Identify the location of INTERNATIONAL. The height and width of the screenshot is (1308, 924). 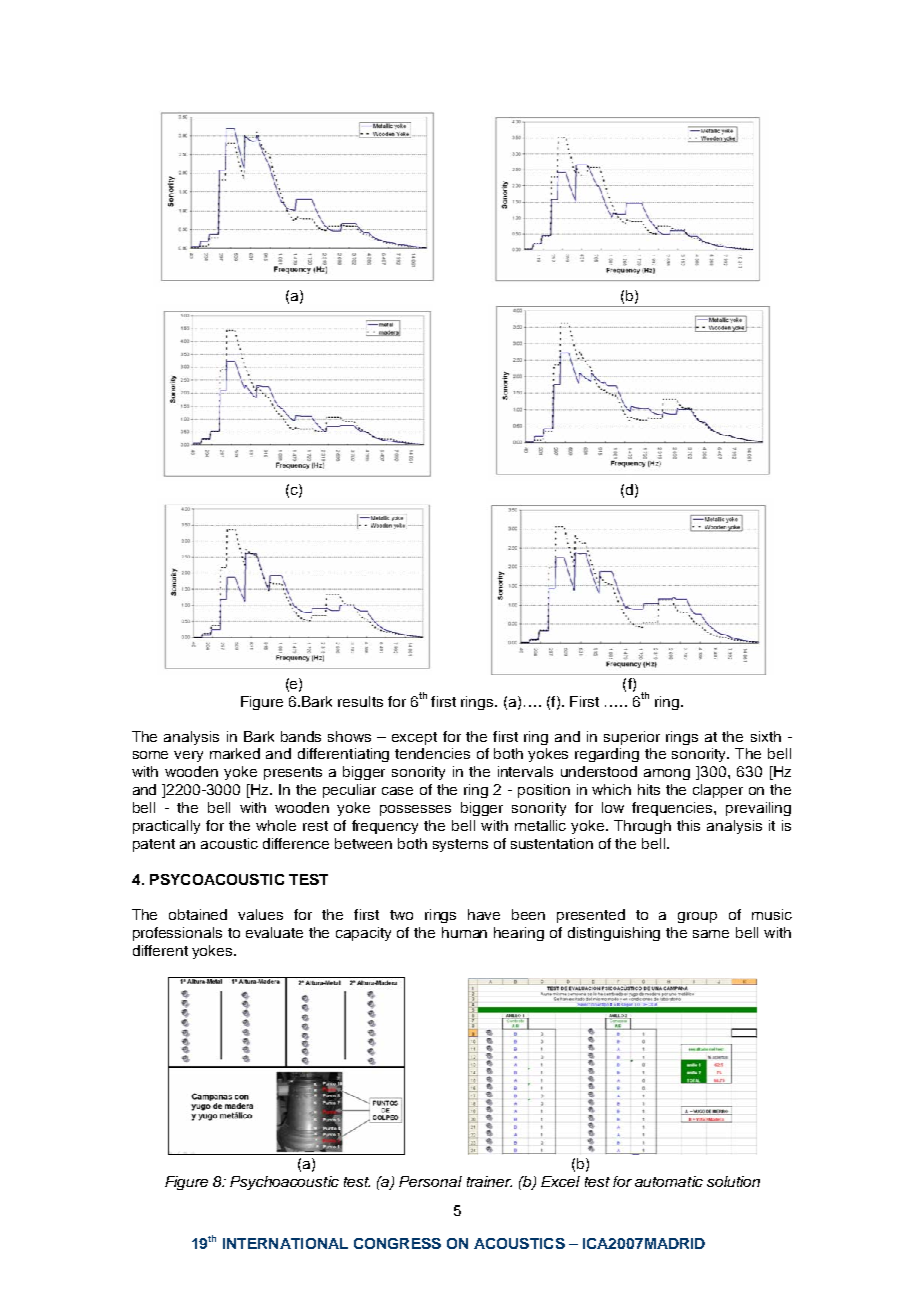
(285, 1243).
